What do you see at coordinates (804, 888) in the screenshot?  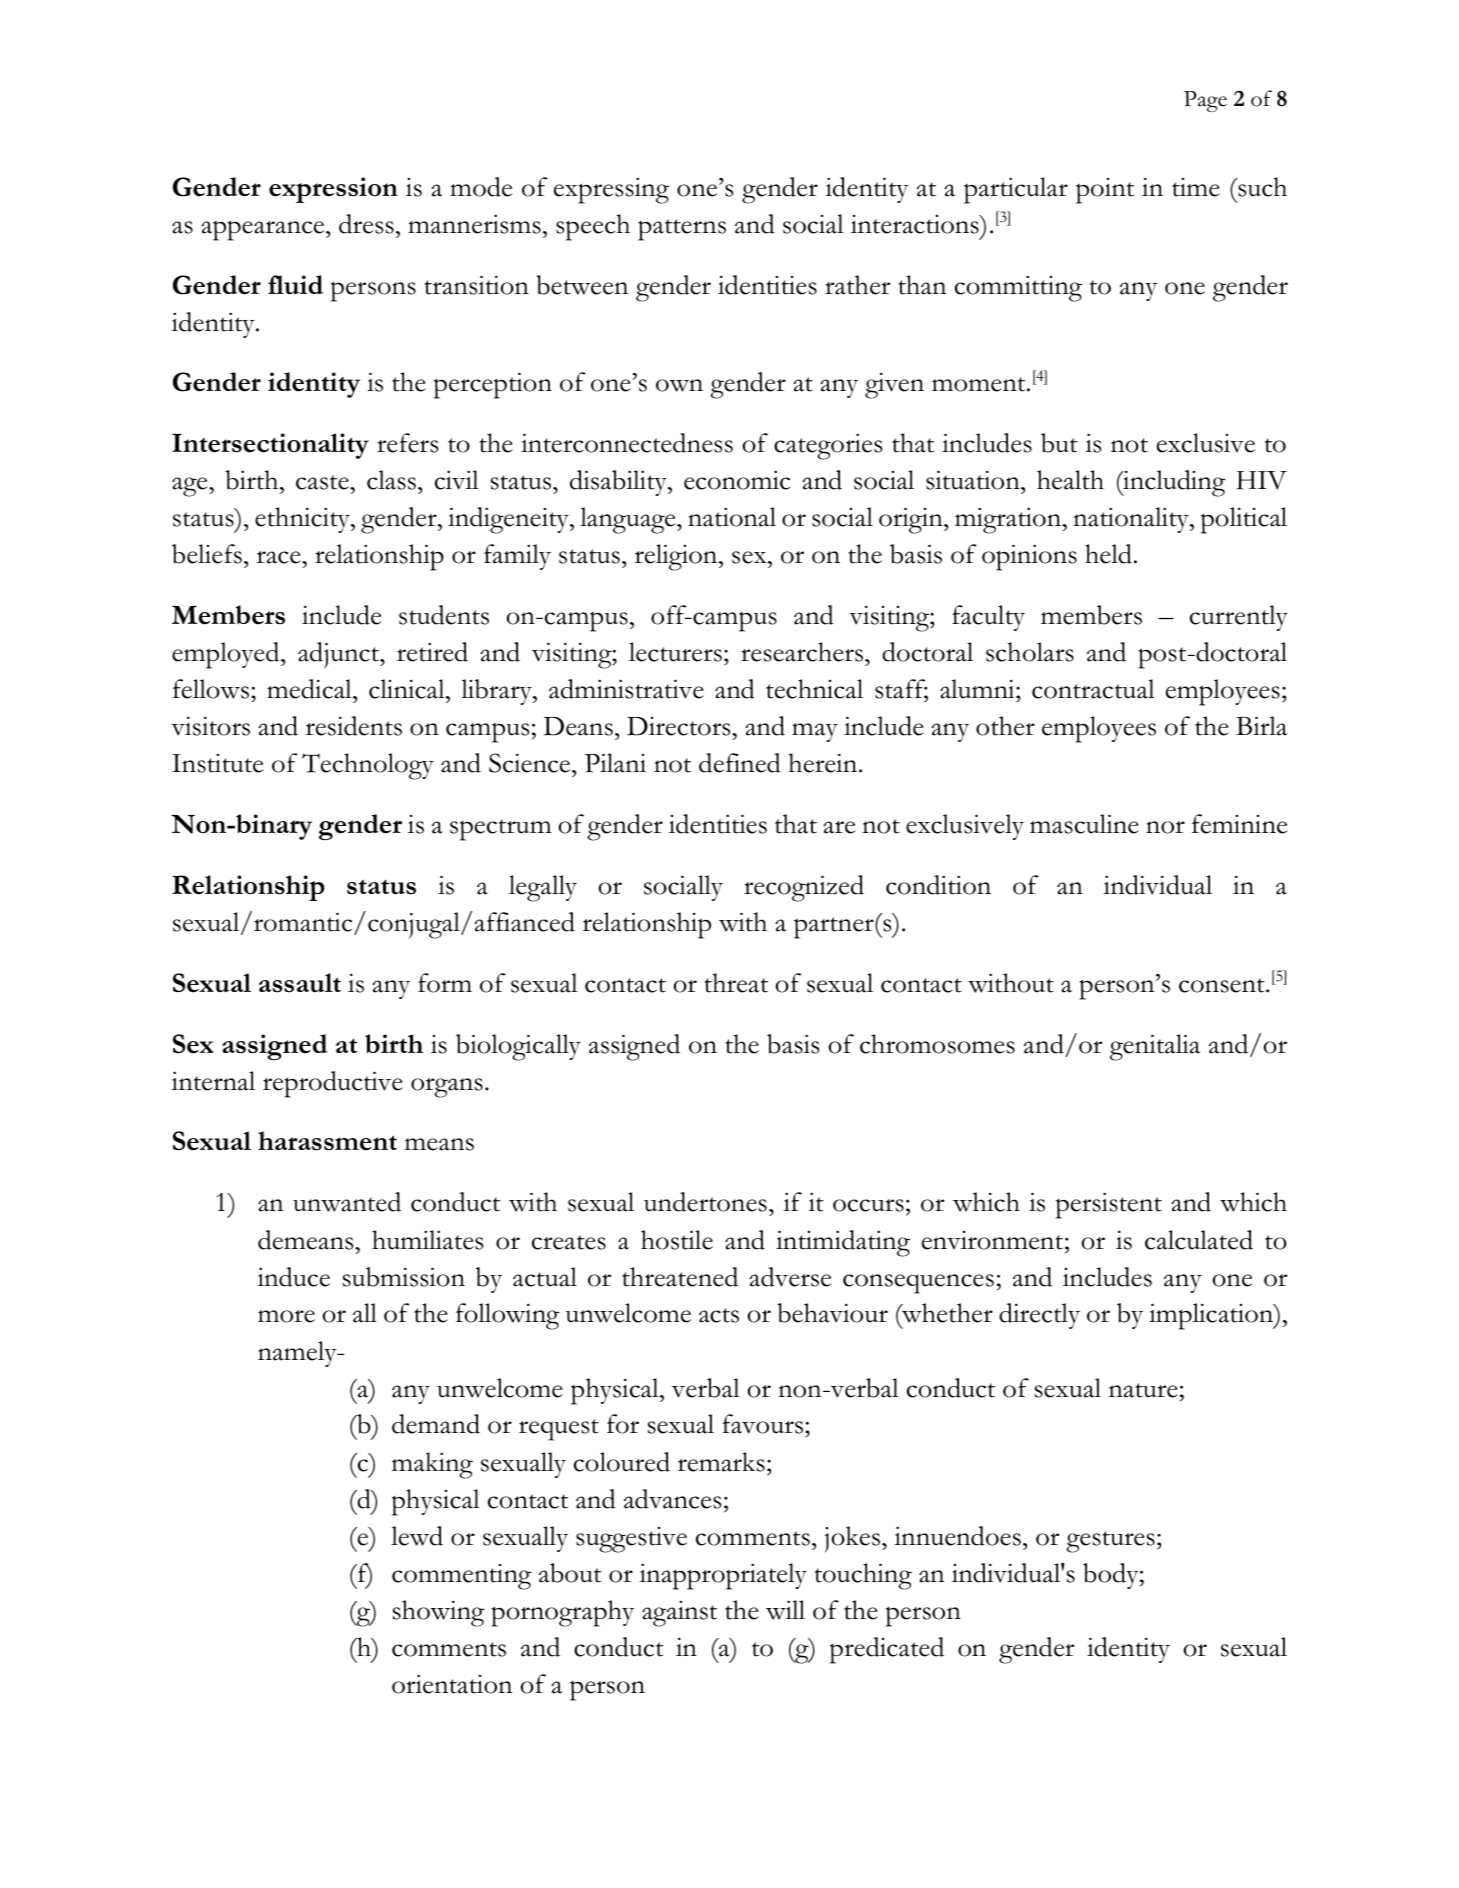 I see `recognized` at bounding box center [804, 888].
